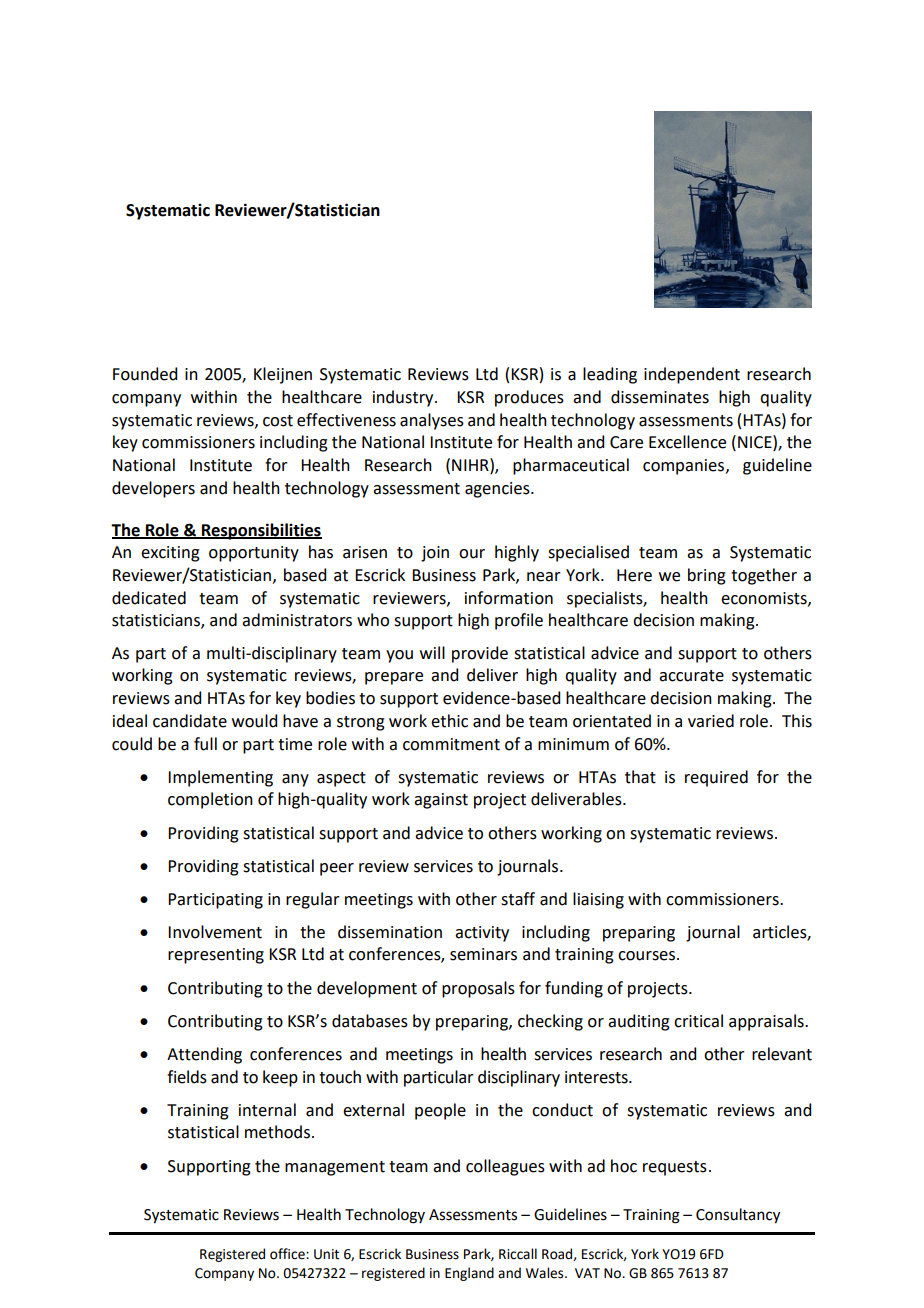 This document has width=924, height=1308. I want to click on cost, so click(278, 421).
